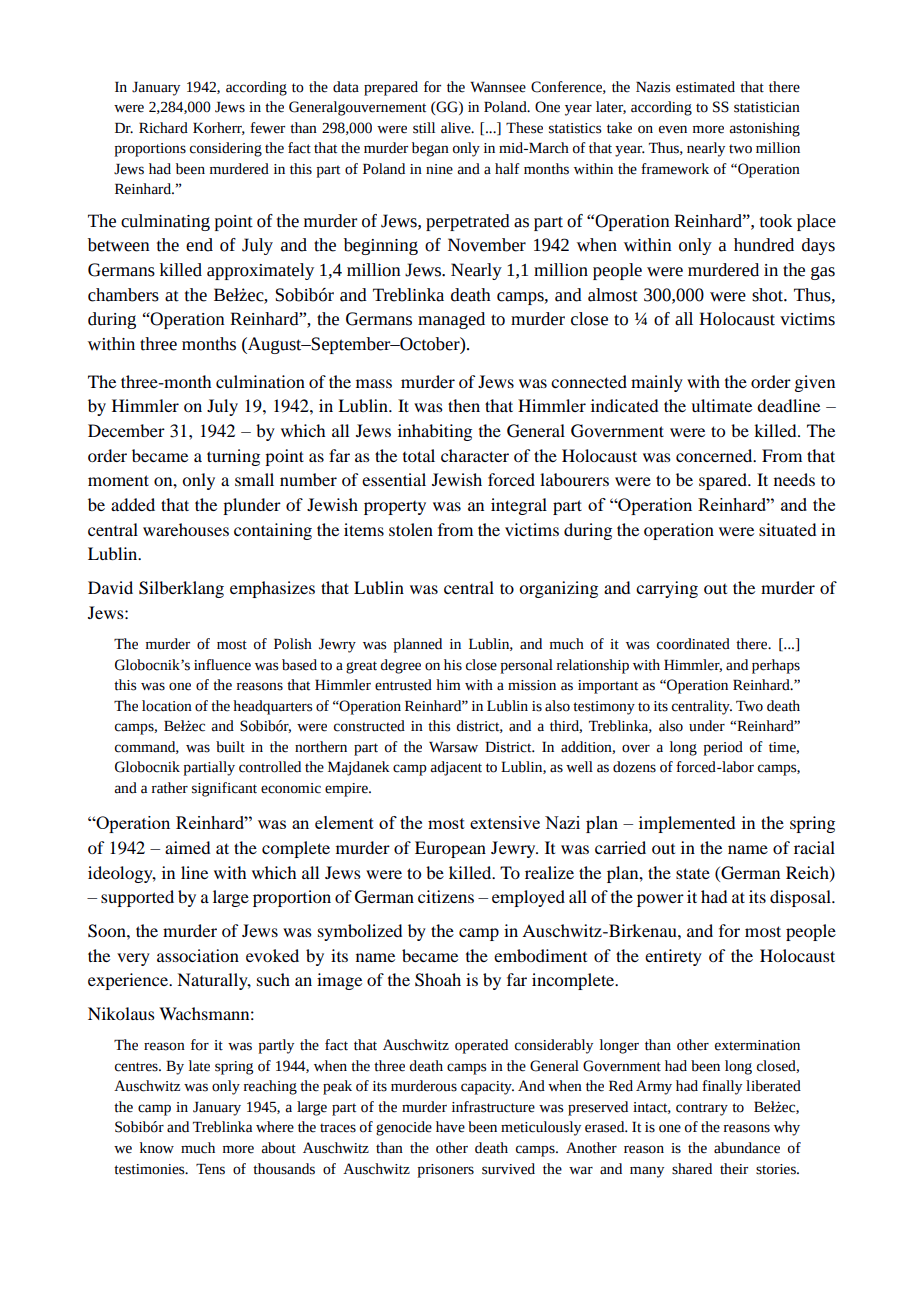 This screenshot has width=924, height=1308. Describe the element at coordinates (233, 457) in the screenshot. I see `turning` at that location.
